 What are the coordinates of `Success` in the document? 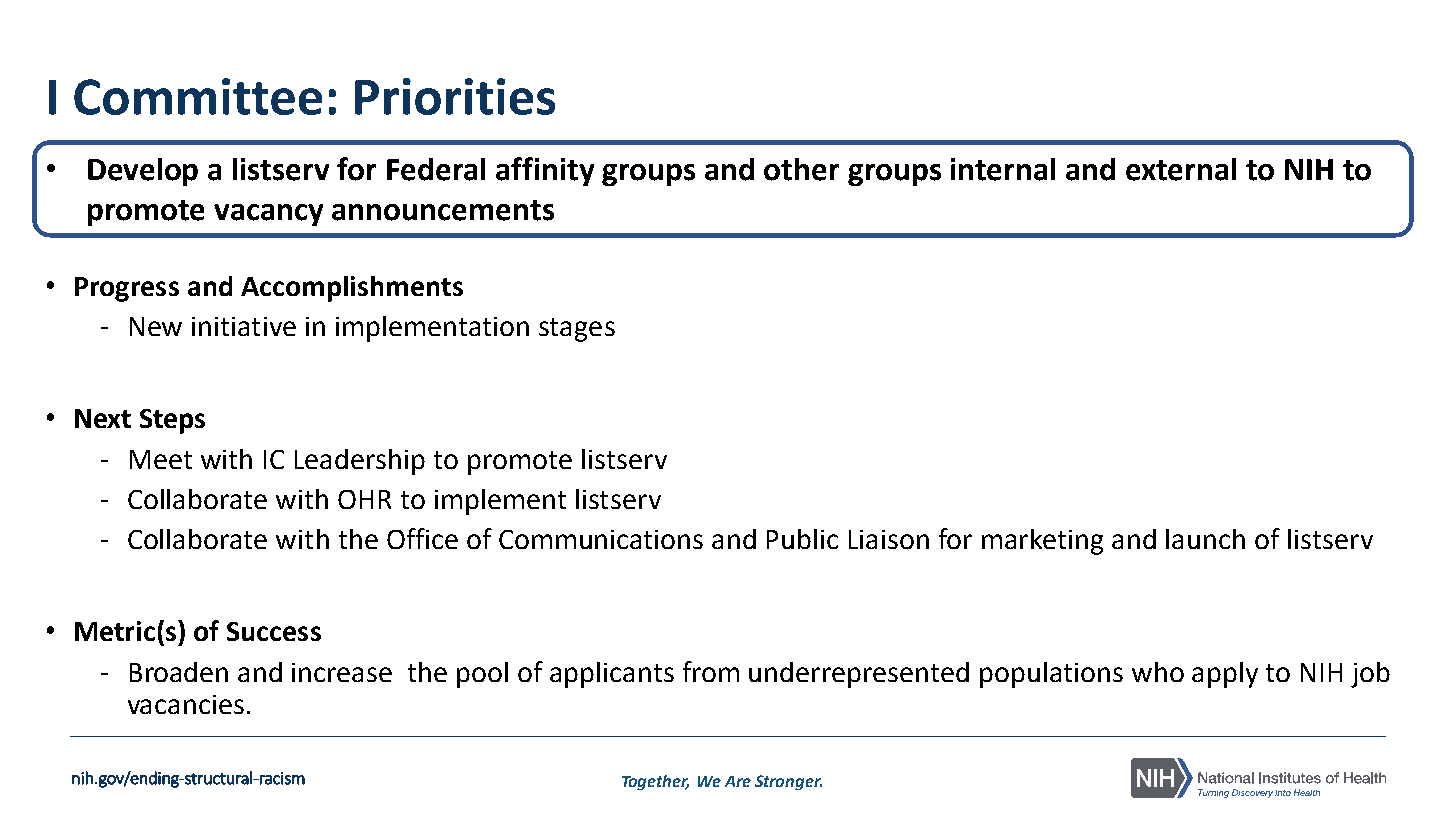 It's located at (274, 631).
